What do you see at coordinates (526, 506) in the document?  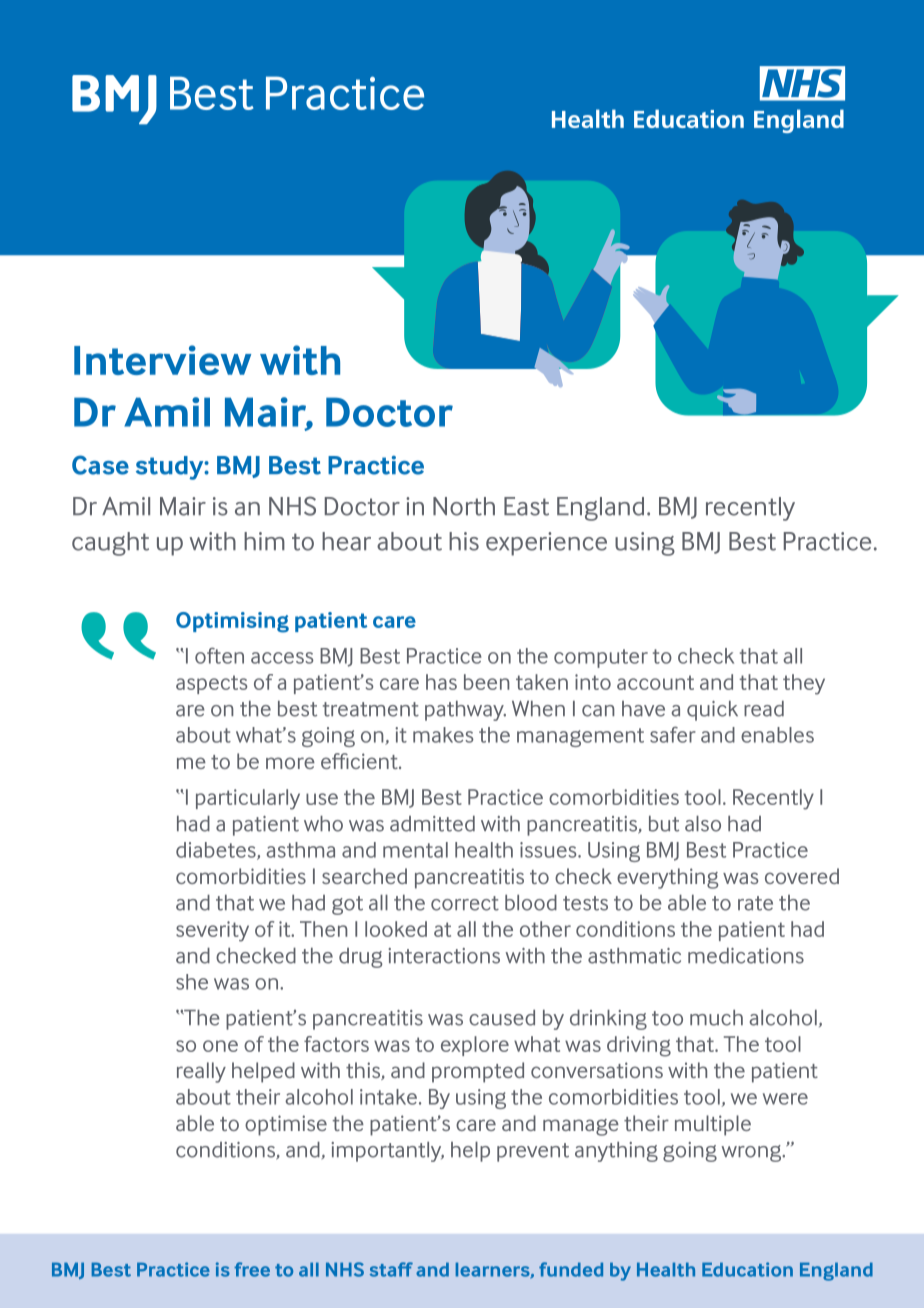 I see `East` at bounding box center [526, 506].
